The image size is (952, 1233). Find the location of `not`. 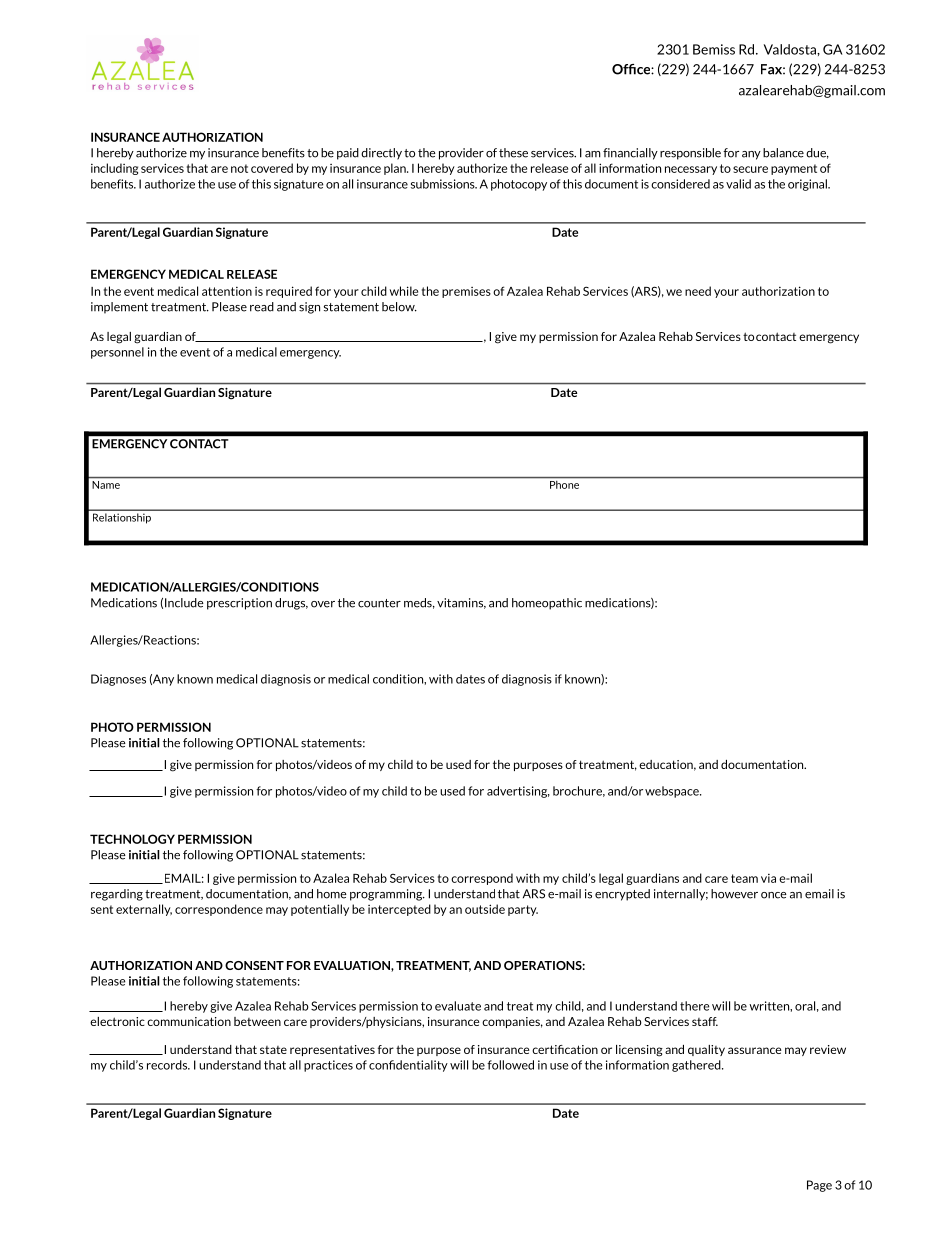

not is located at coordinates (239, 168).
